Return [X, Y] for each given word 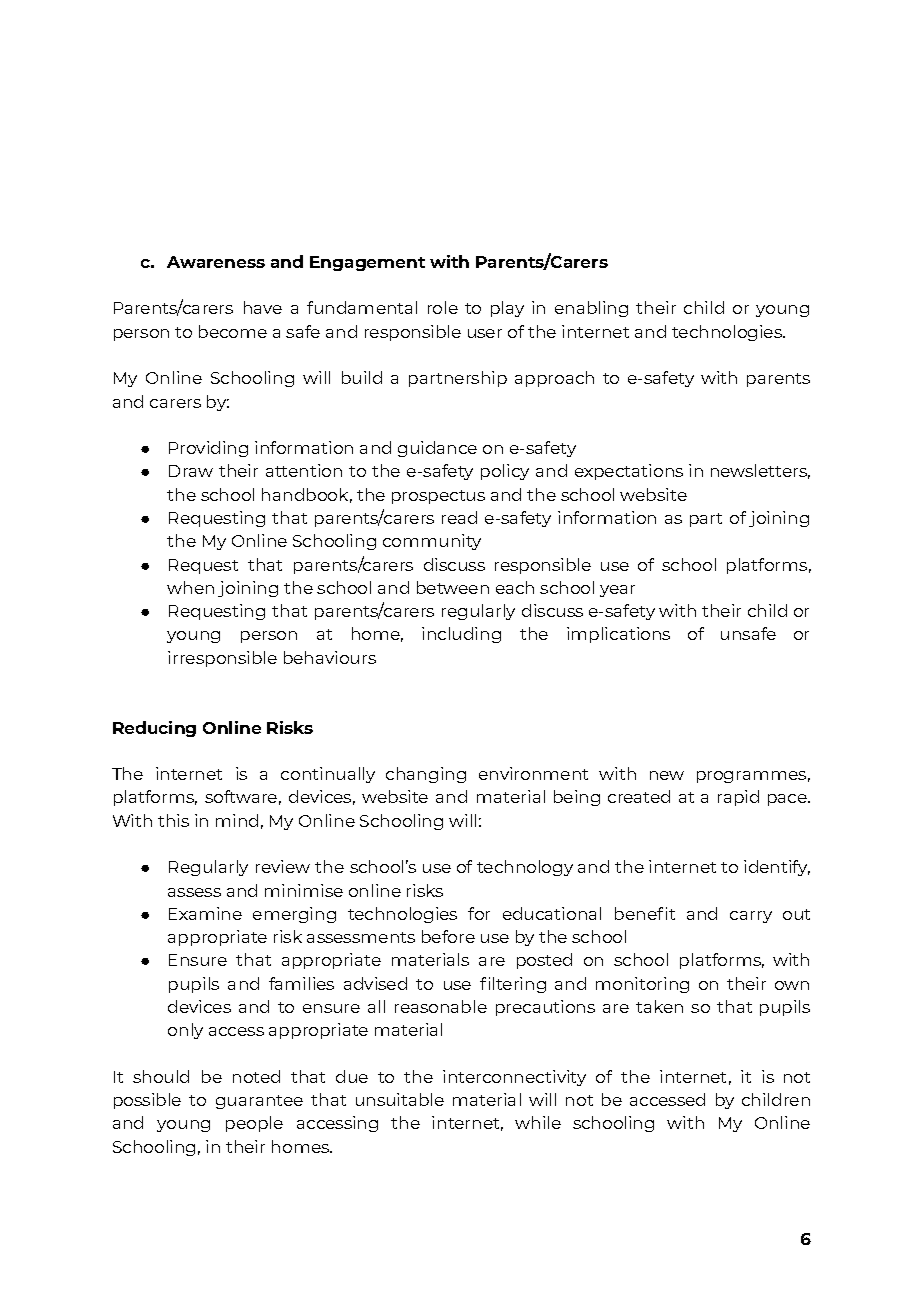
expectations [629, 472]
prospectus [438, 497]
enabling [591, 309]
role [443, 307]
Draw [191, 471]
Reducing [154, 729]
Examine [205, 913]
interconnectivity [514, 1078]
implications [618, 635]
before [448, 936]
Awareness [216, 262]
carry [751, 917]
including [461, 635]
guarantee [259, 1102]
